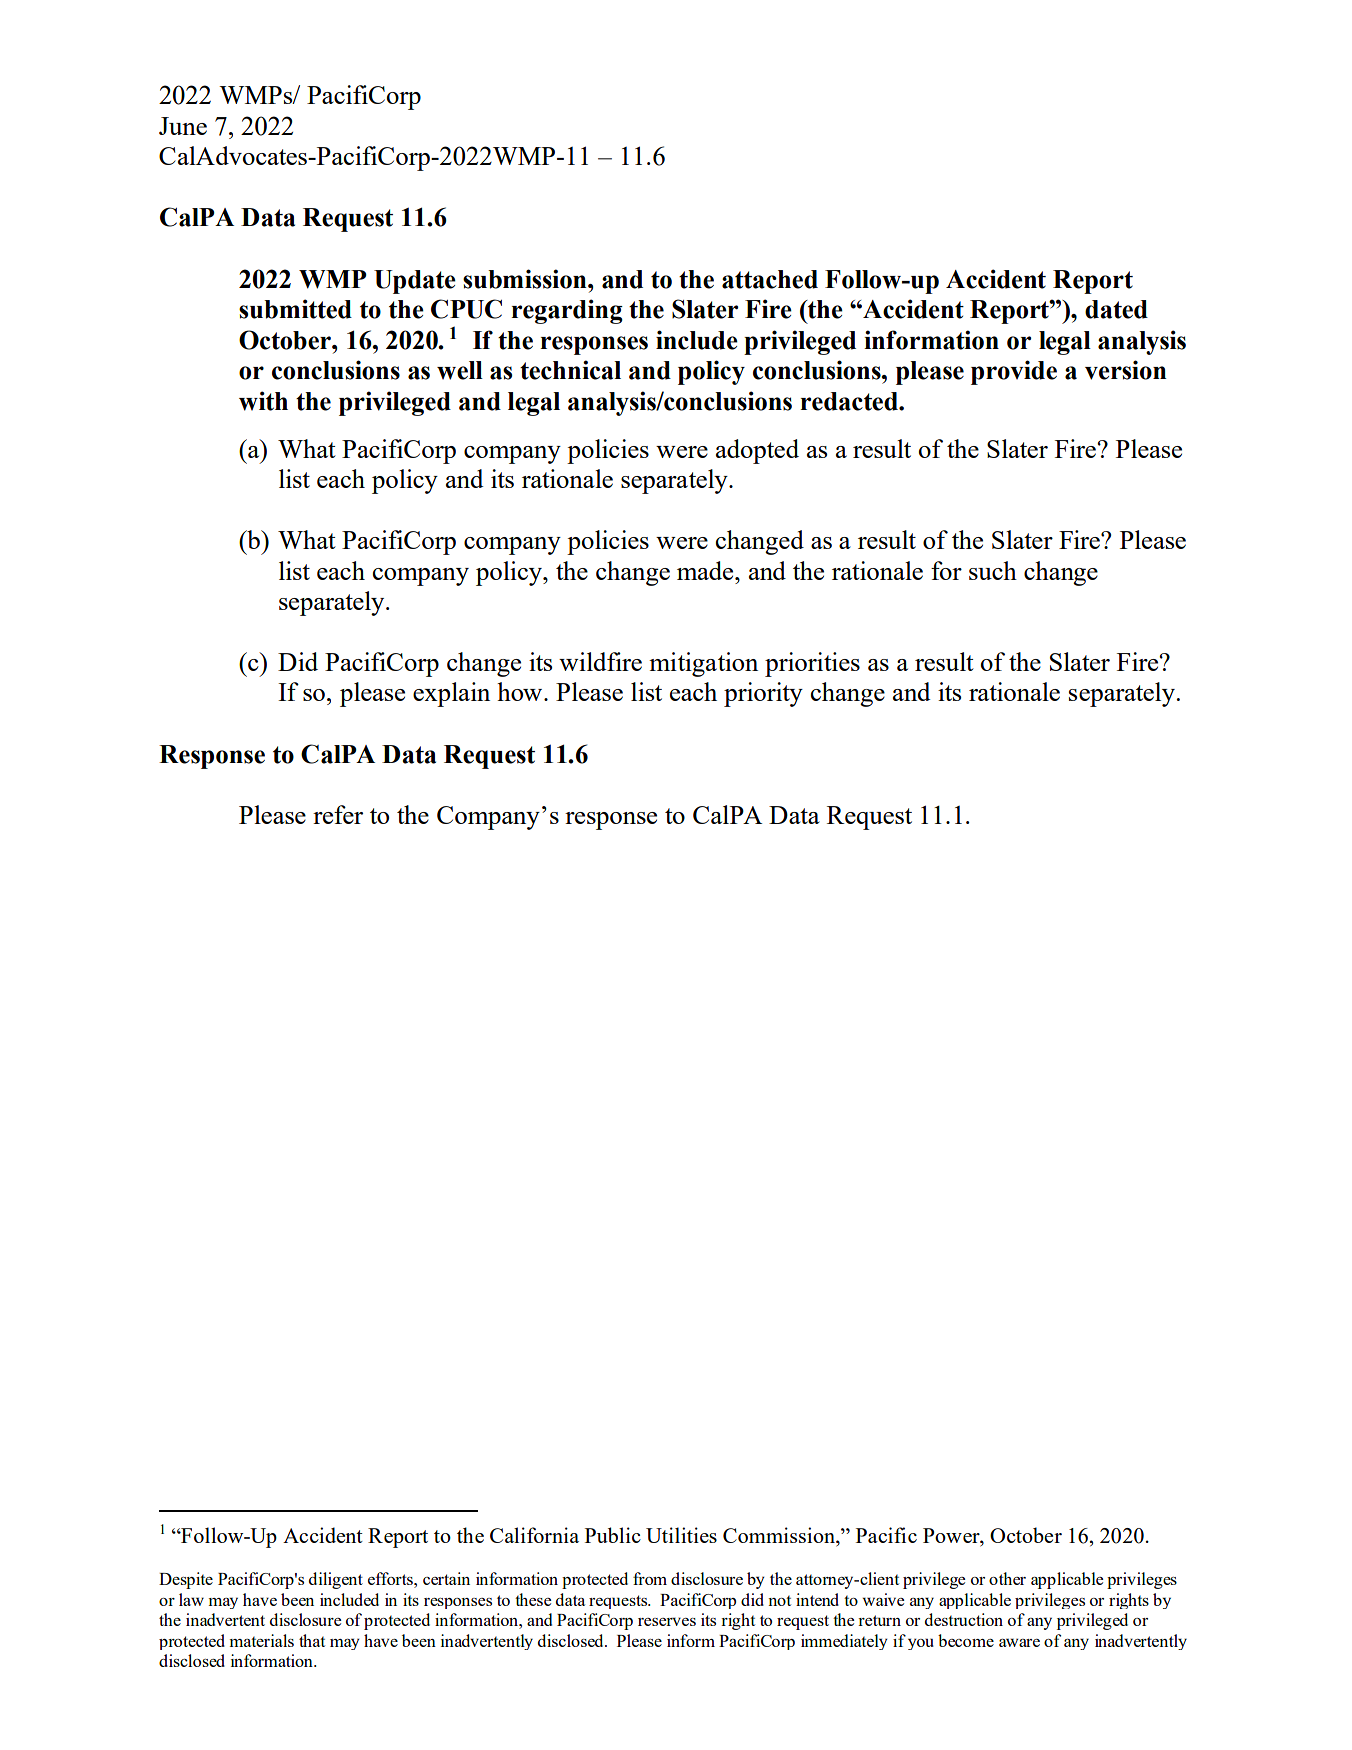  What do you see at coordinates (780, 1536) in the screenshot?
I see `Commission` at bounding box center [780, 1536].
